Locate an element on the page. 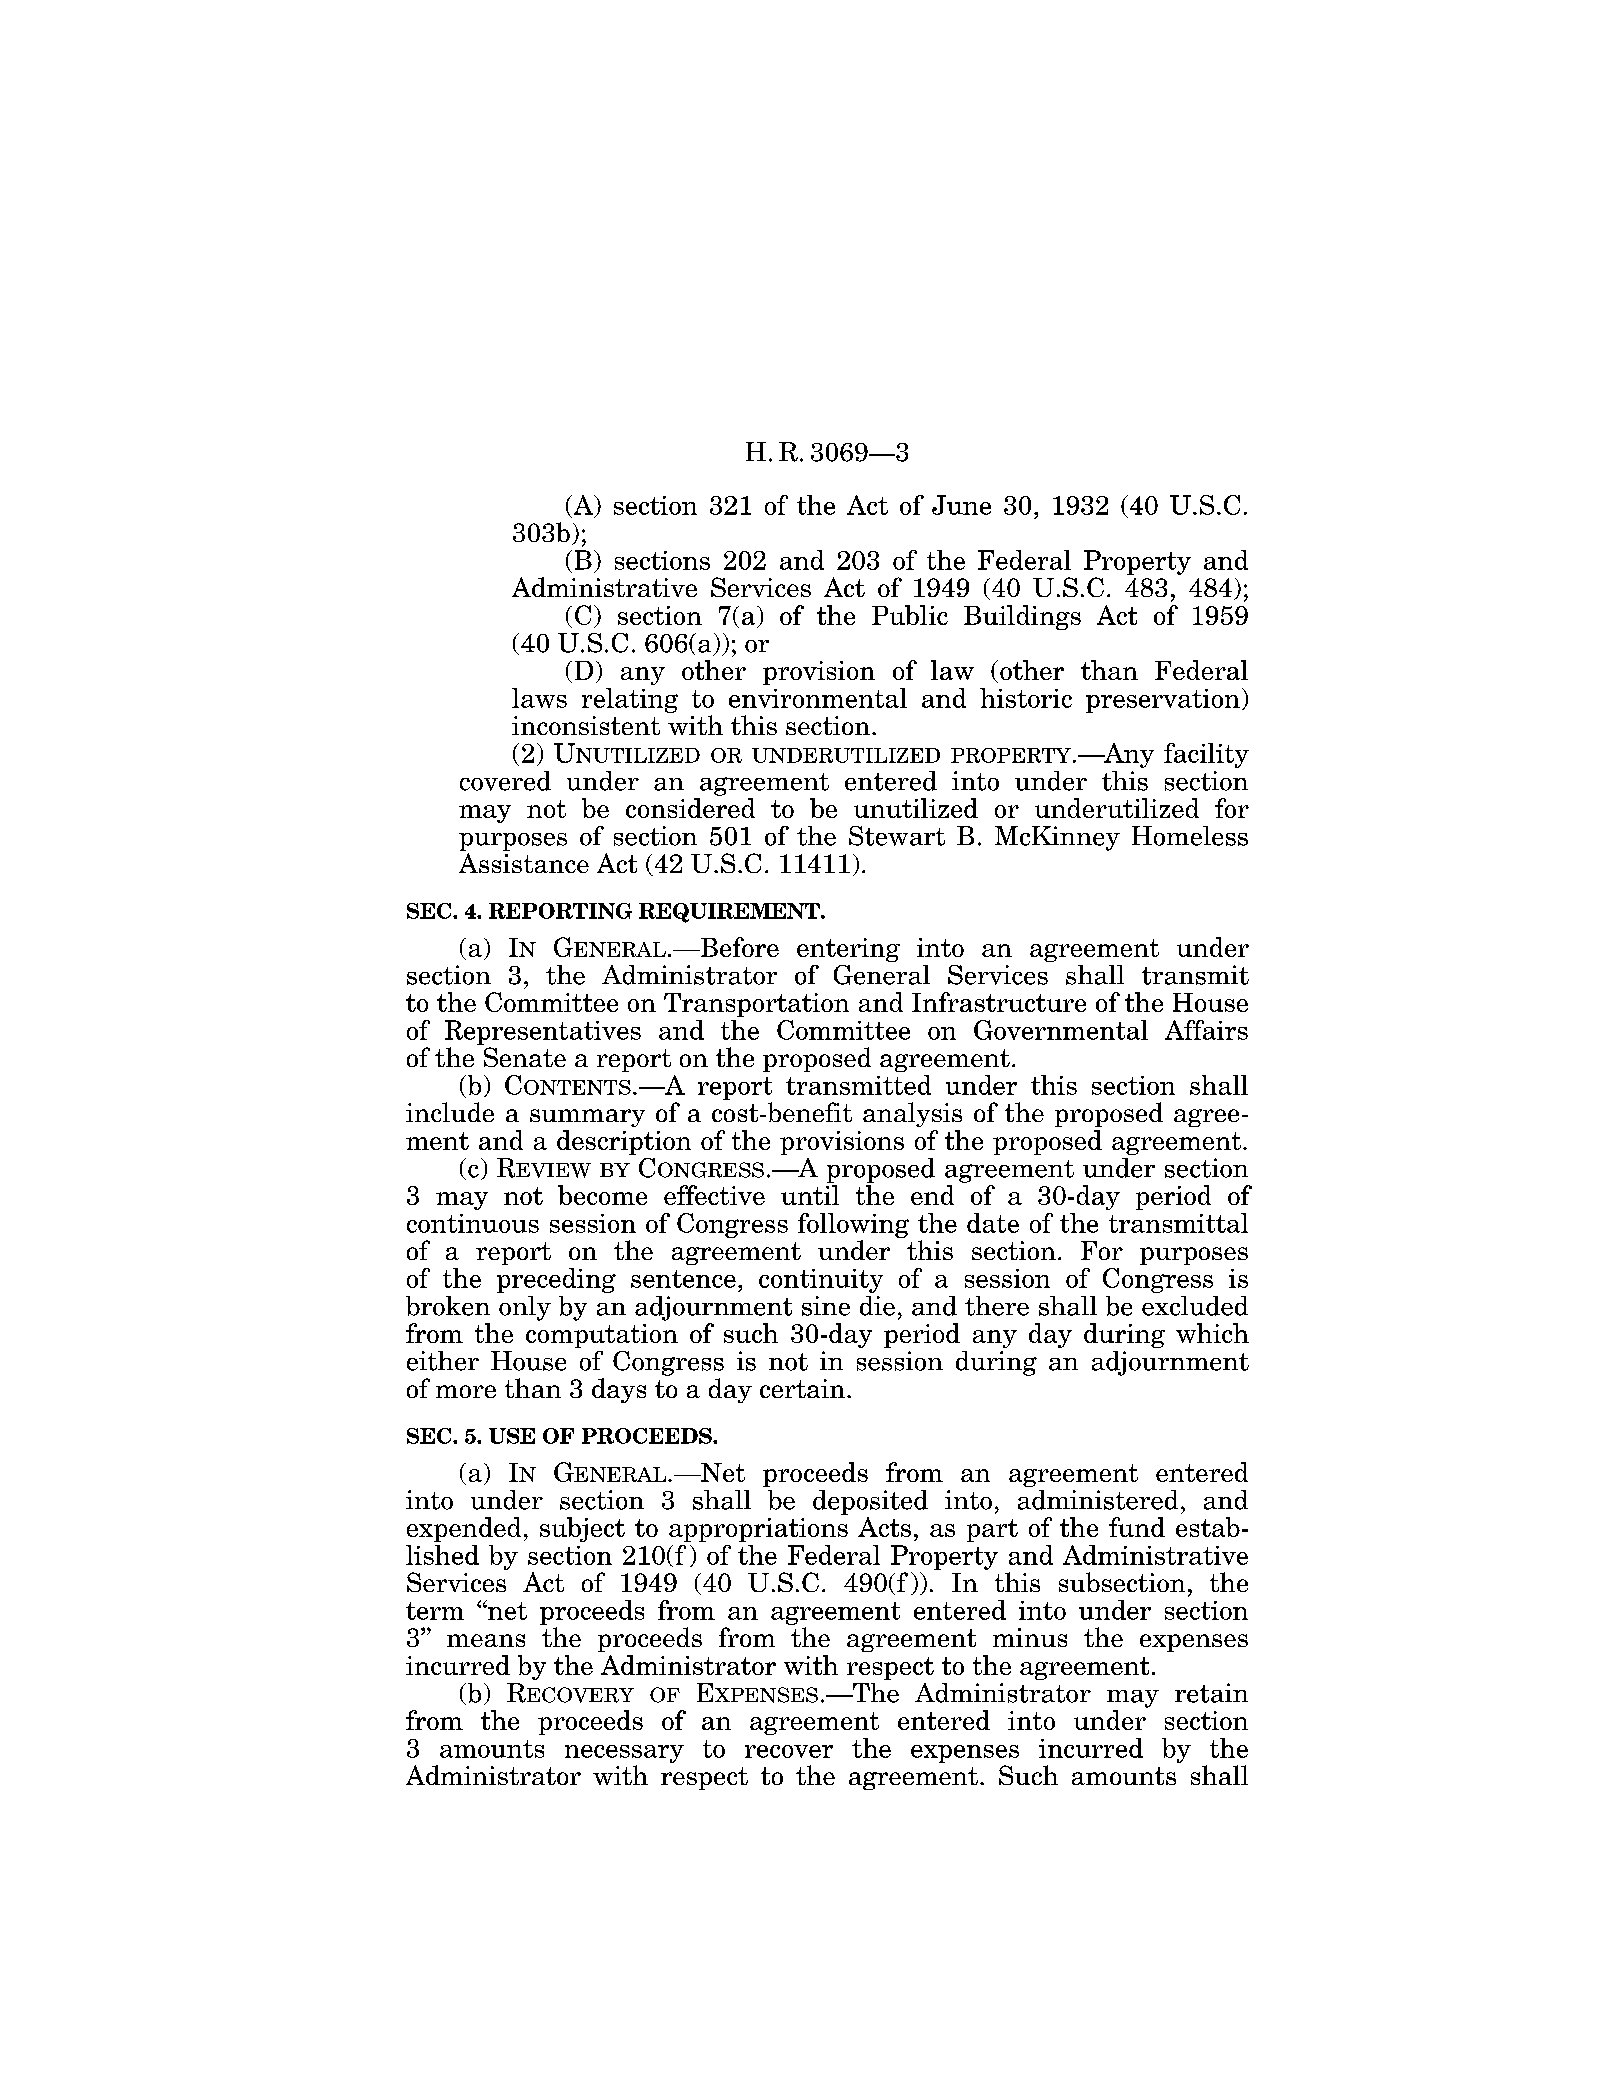 The image size is (1623, 2100). only is located at coordinates (525, 1308).
